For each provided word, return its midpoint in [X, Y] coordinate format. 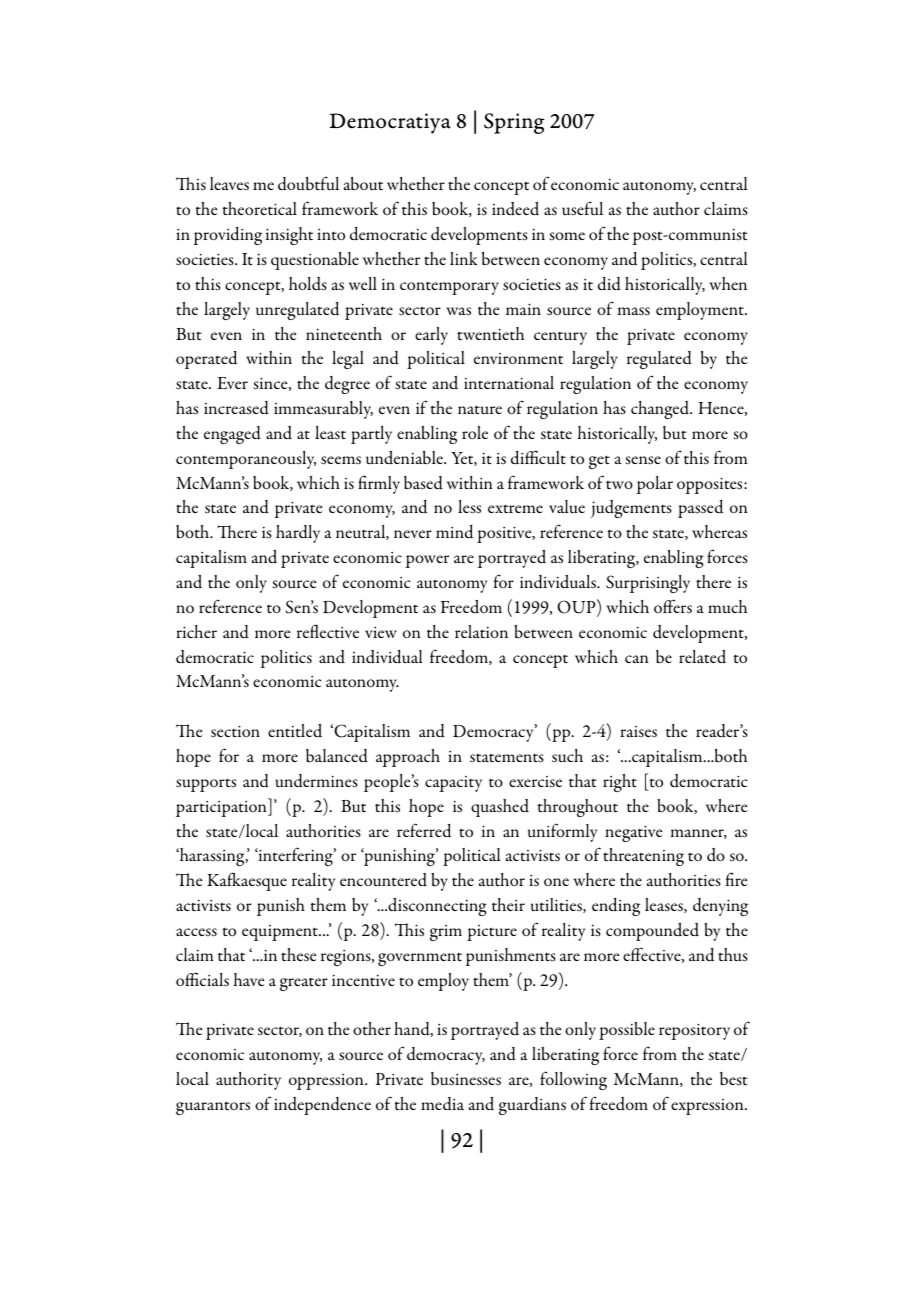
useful [582, 208]
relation [481, 632]
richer [196, 631]
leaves [229, 183]
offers [673, 606]
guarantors [213, 1108]
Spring [514, 123]
